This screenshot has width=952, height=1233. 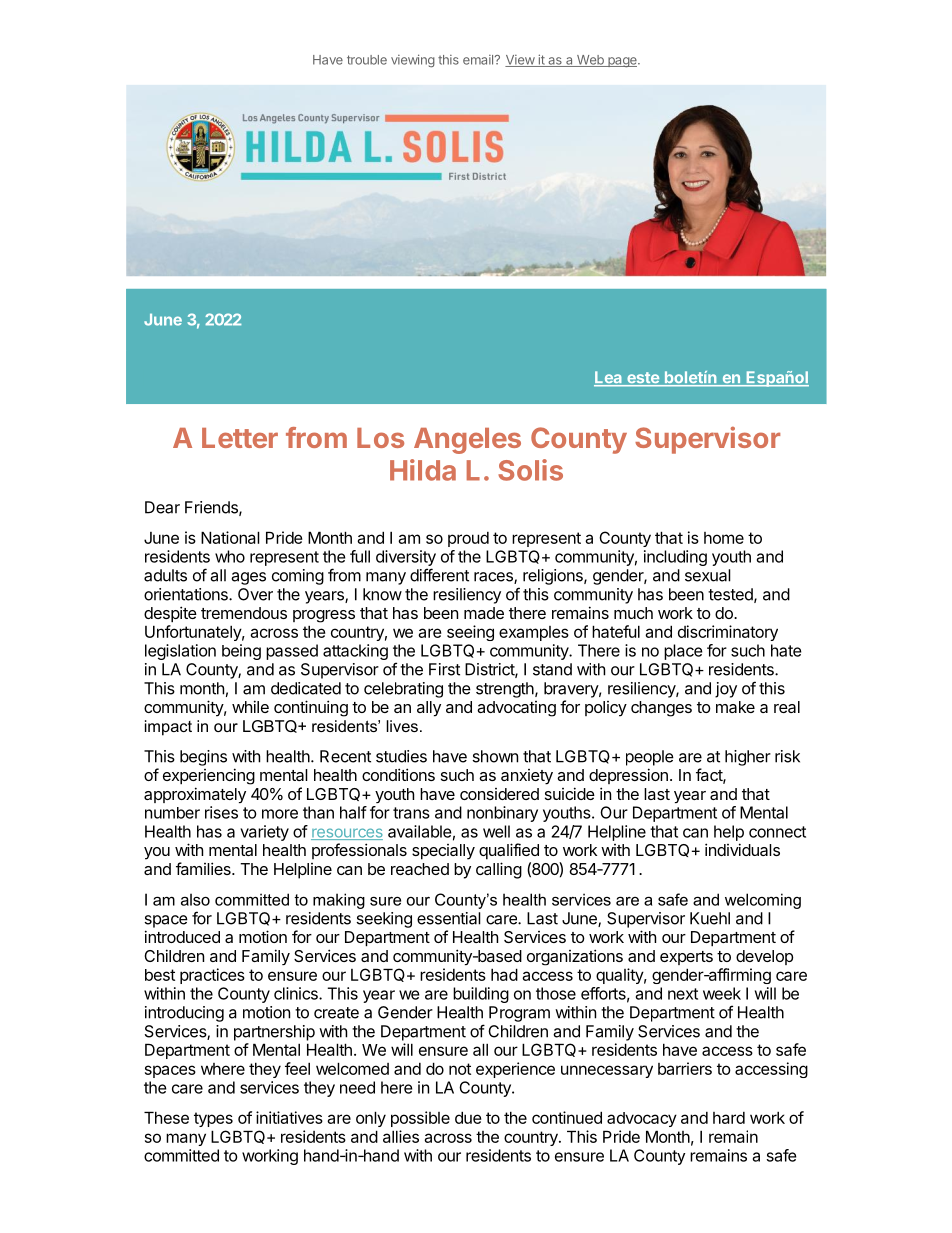 What do you see at coordinates (479, 60) in the screenshot?
I see `email` at bounding box center [479, 60].
